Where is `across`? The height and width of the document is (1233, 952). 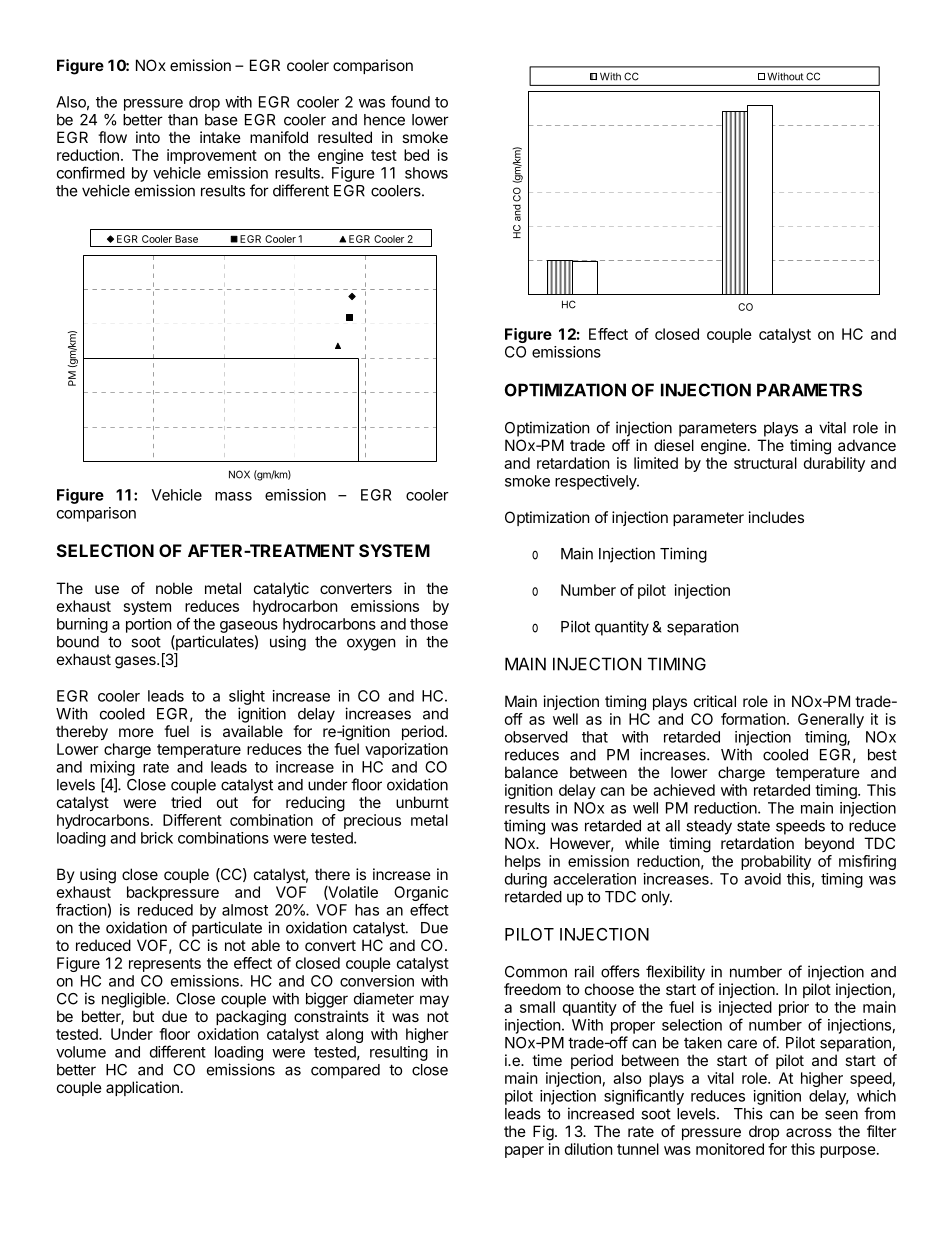
across is located at coordinates (809, 1132).
